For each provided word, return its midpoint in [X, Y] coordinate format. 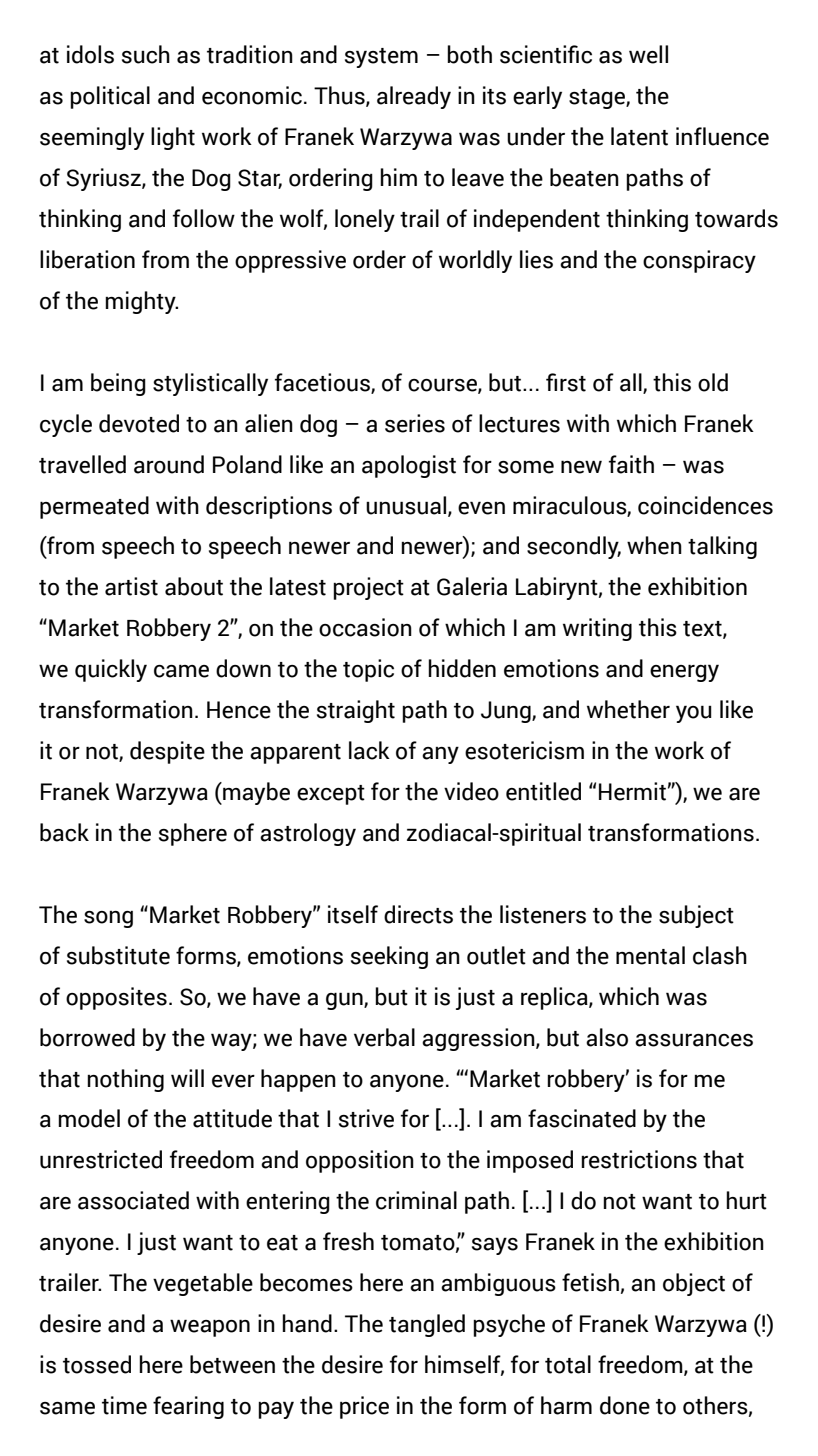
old [713, 382]
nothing [125, 1080]
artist [131, 586]
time [124, 1405]
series [415, 423]
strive [366, 1118]
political [110, 97]
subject [696, 916]
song [108, 919]
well [648, 54]
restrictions [639, 1159]
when [654, 545]
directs [418, 914]
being [118, 384]
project [368, 588]
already [414, 97]
